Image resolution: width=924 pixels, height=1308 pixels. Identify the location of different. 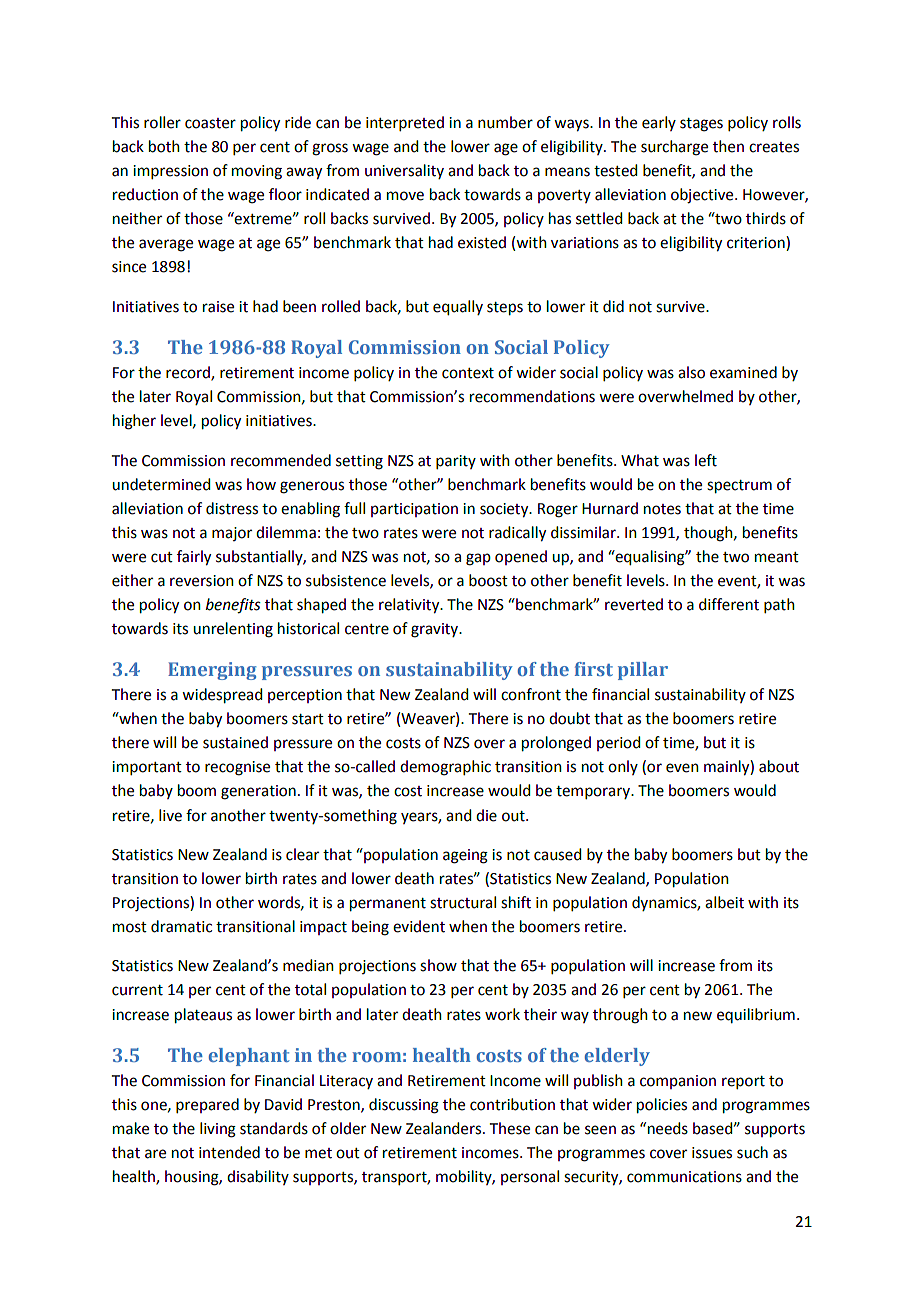
(729, 604).
